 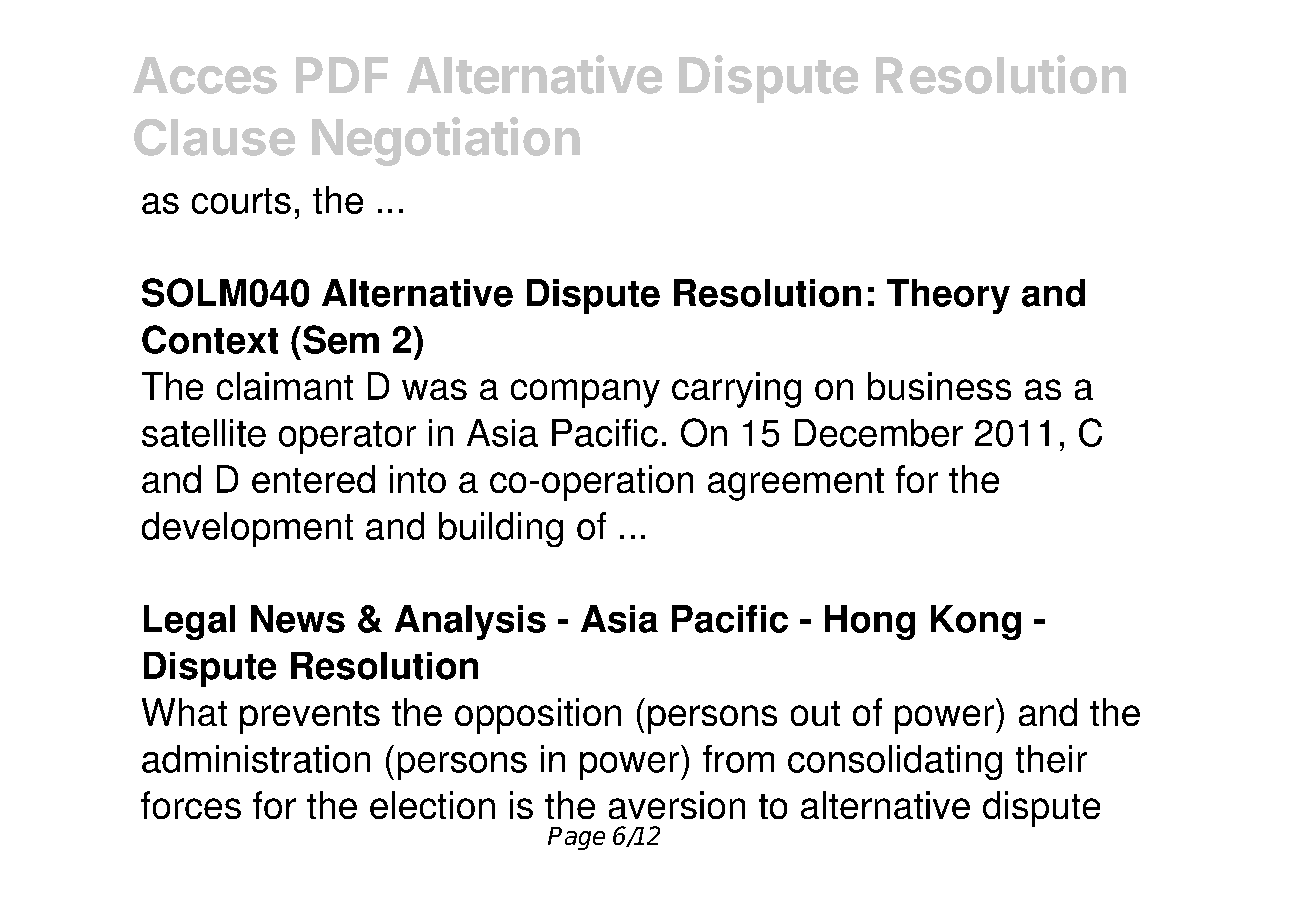 I want to click on December, so click(x=879, y=433).
